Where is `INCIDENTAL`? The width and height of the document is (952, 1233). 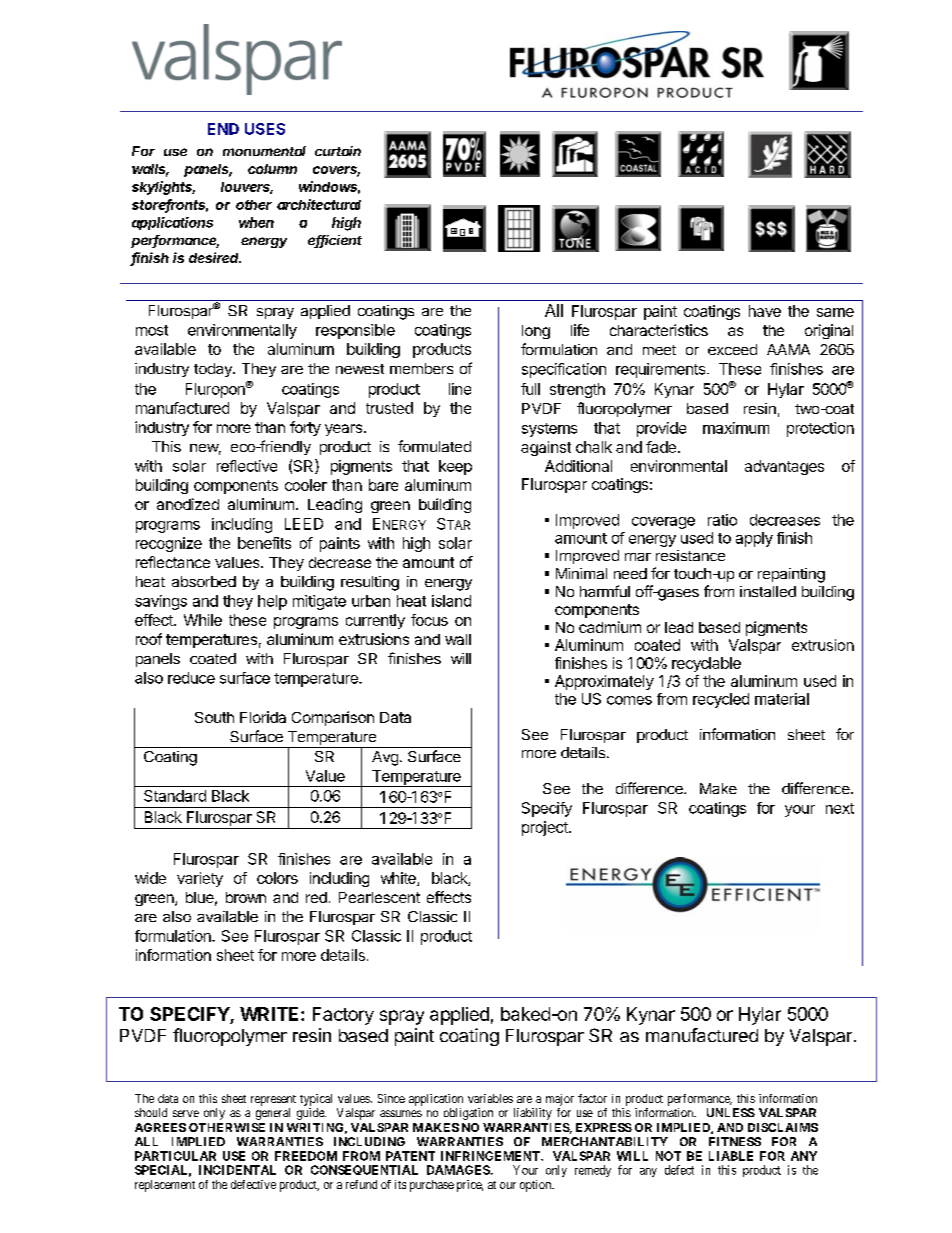
INCIDENTAL is located at coordinates (237, 1170).
